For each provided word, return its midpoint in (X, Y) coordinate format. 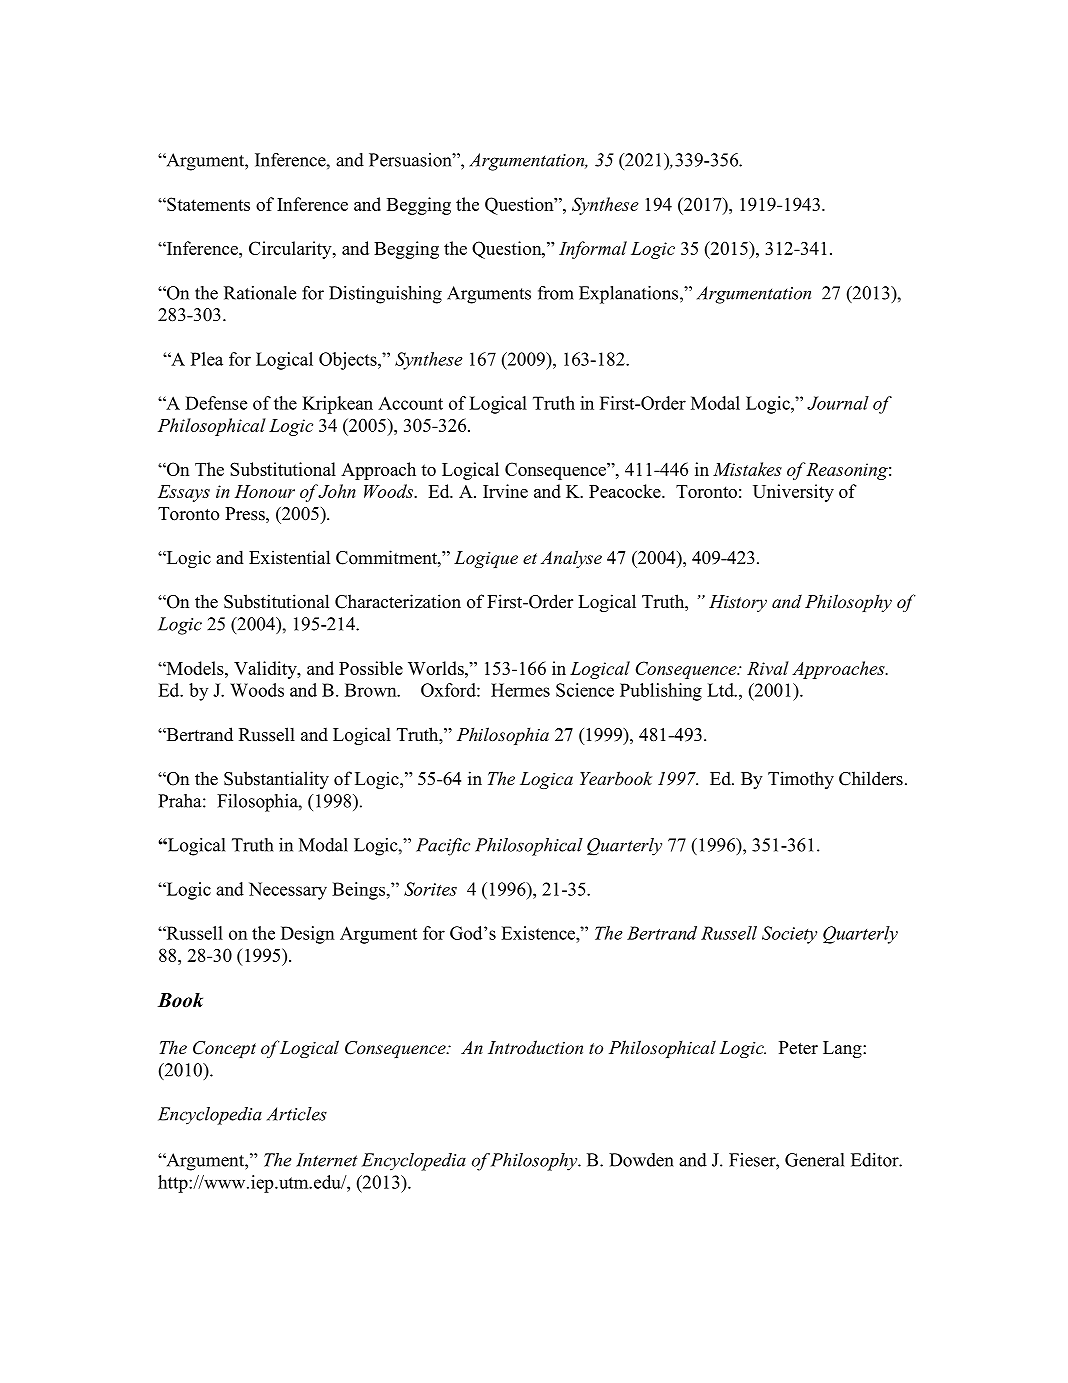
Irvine (505, 491)
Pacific (443, 847)
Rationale (260, 293)
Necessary (288, 891)
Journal (838, 403)
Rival (768, 668)
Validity (266, 670)
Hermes (520, 690)
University (793, 493)
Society (789, 935)
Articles (297, 1114)
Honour (265, 491)
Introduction (535, 1047)
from (556, 293)
